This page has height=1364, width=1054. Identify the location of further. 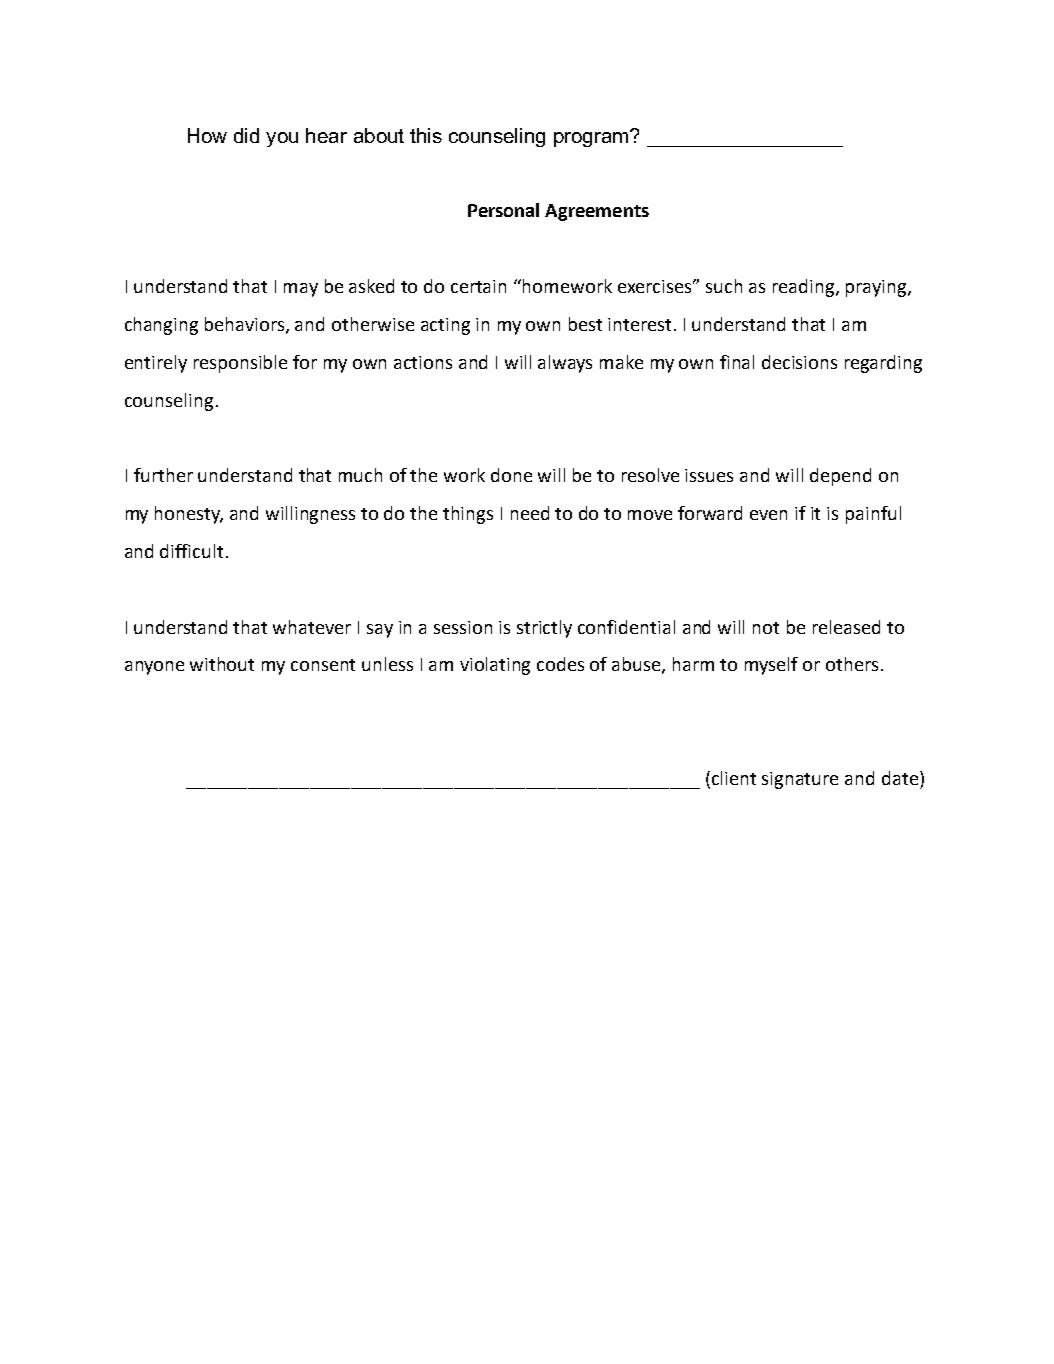
(163, 475).
